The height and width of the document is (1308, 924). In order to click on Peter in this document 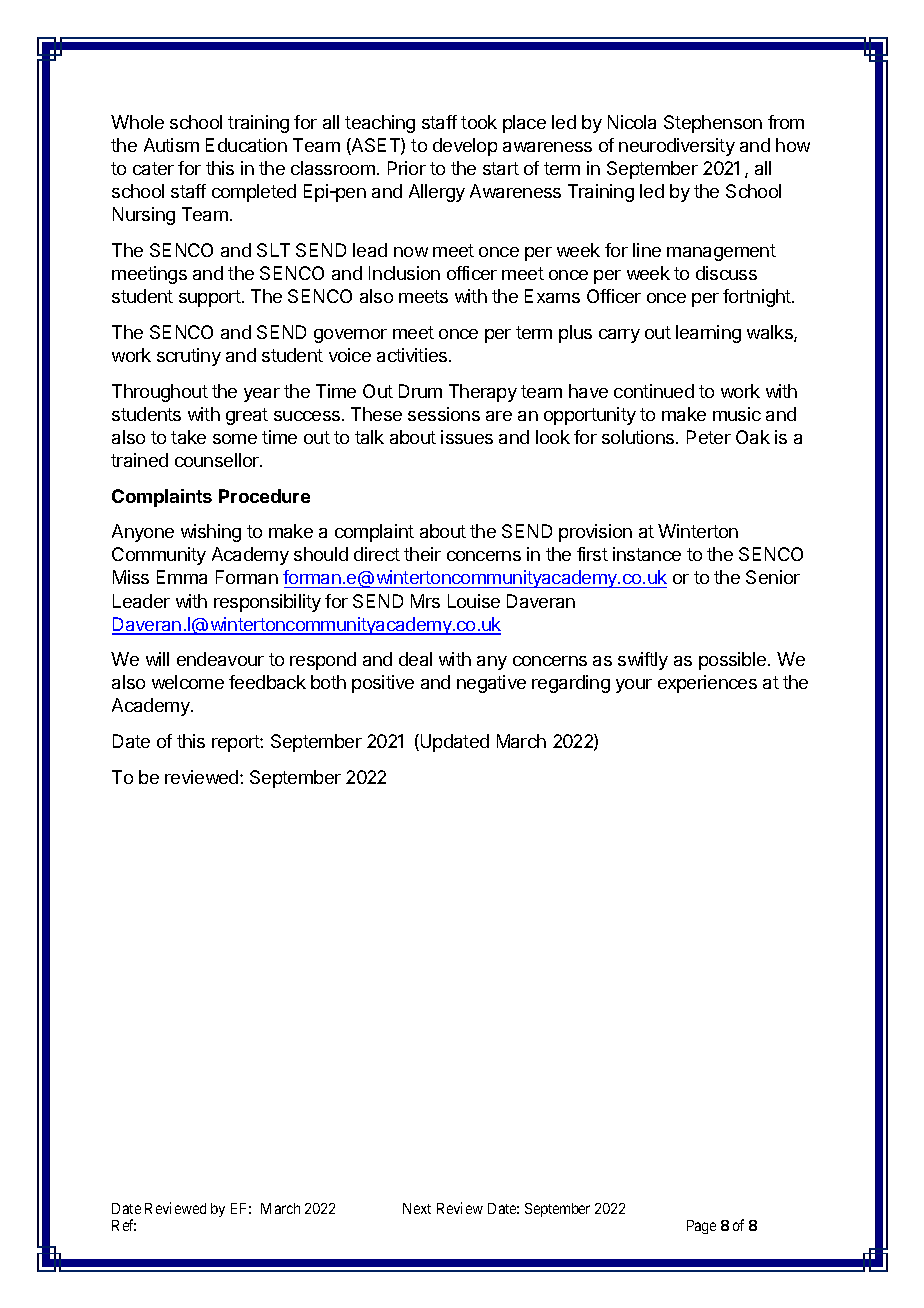, I will do `click(709, 437)`.
